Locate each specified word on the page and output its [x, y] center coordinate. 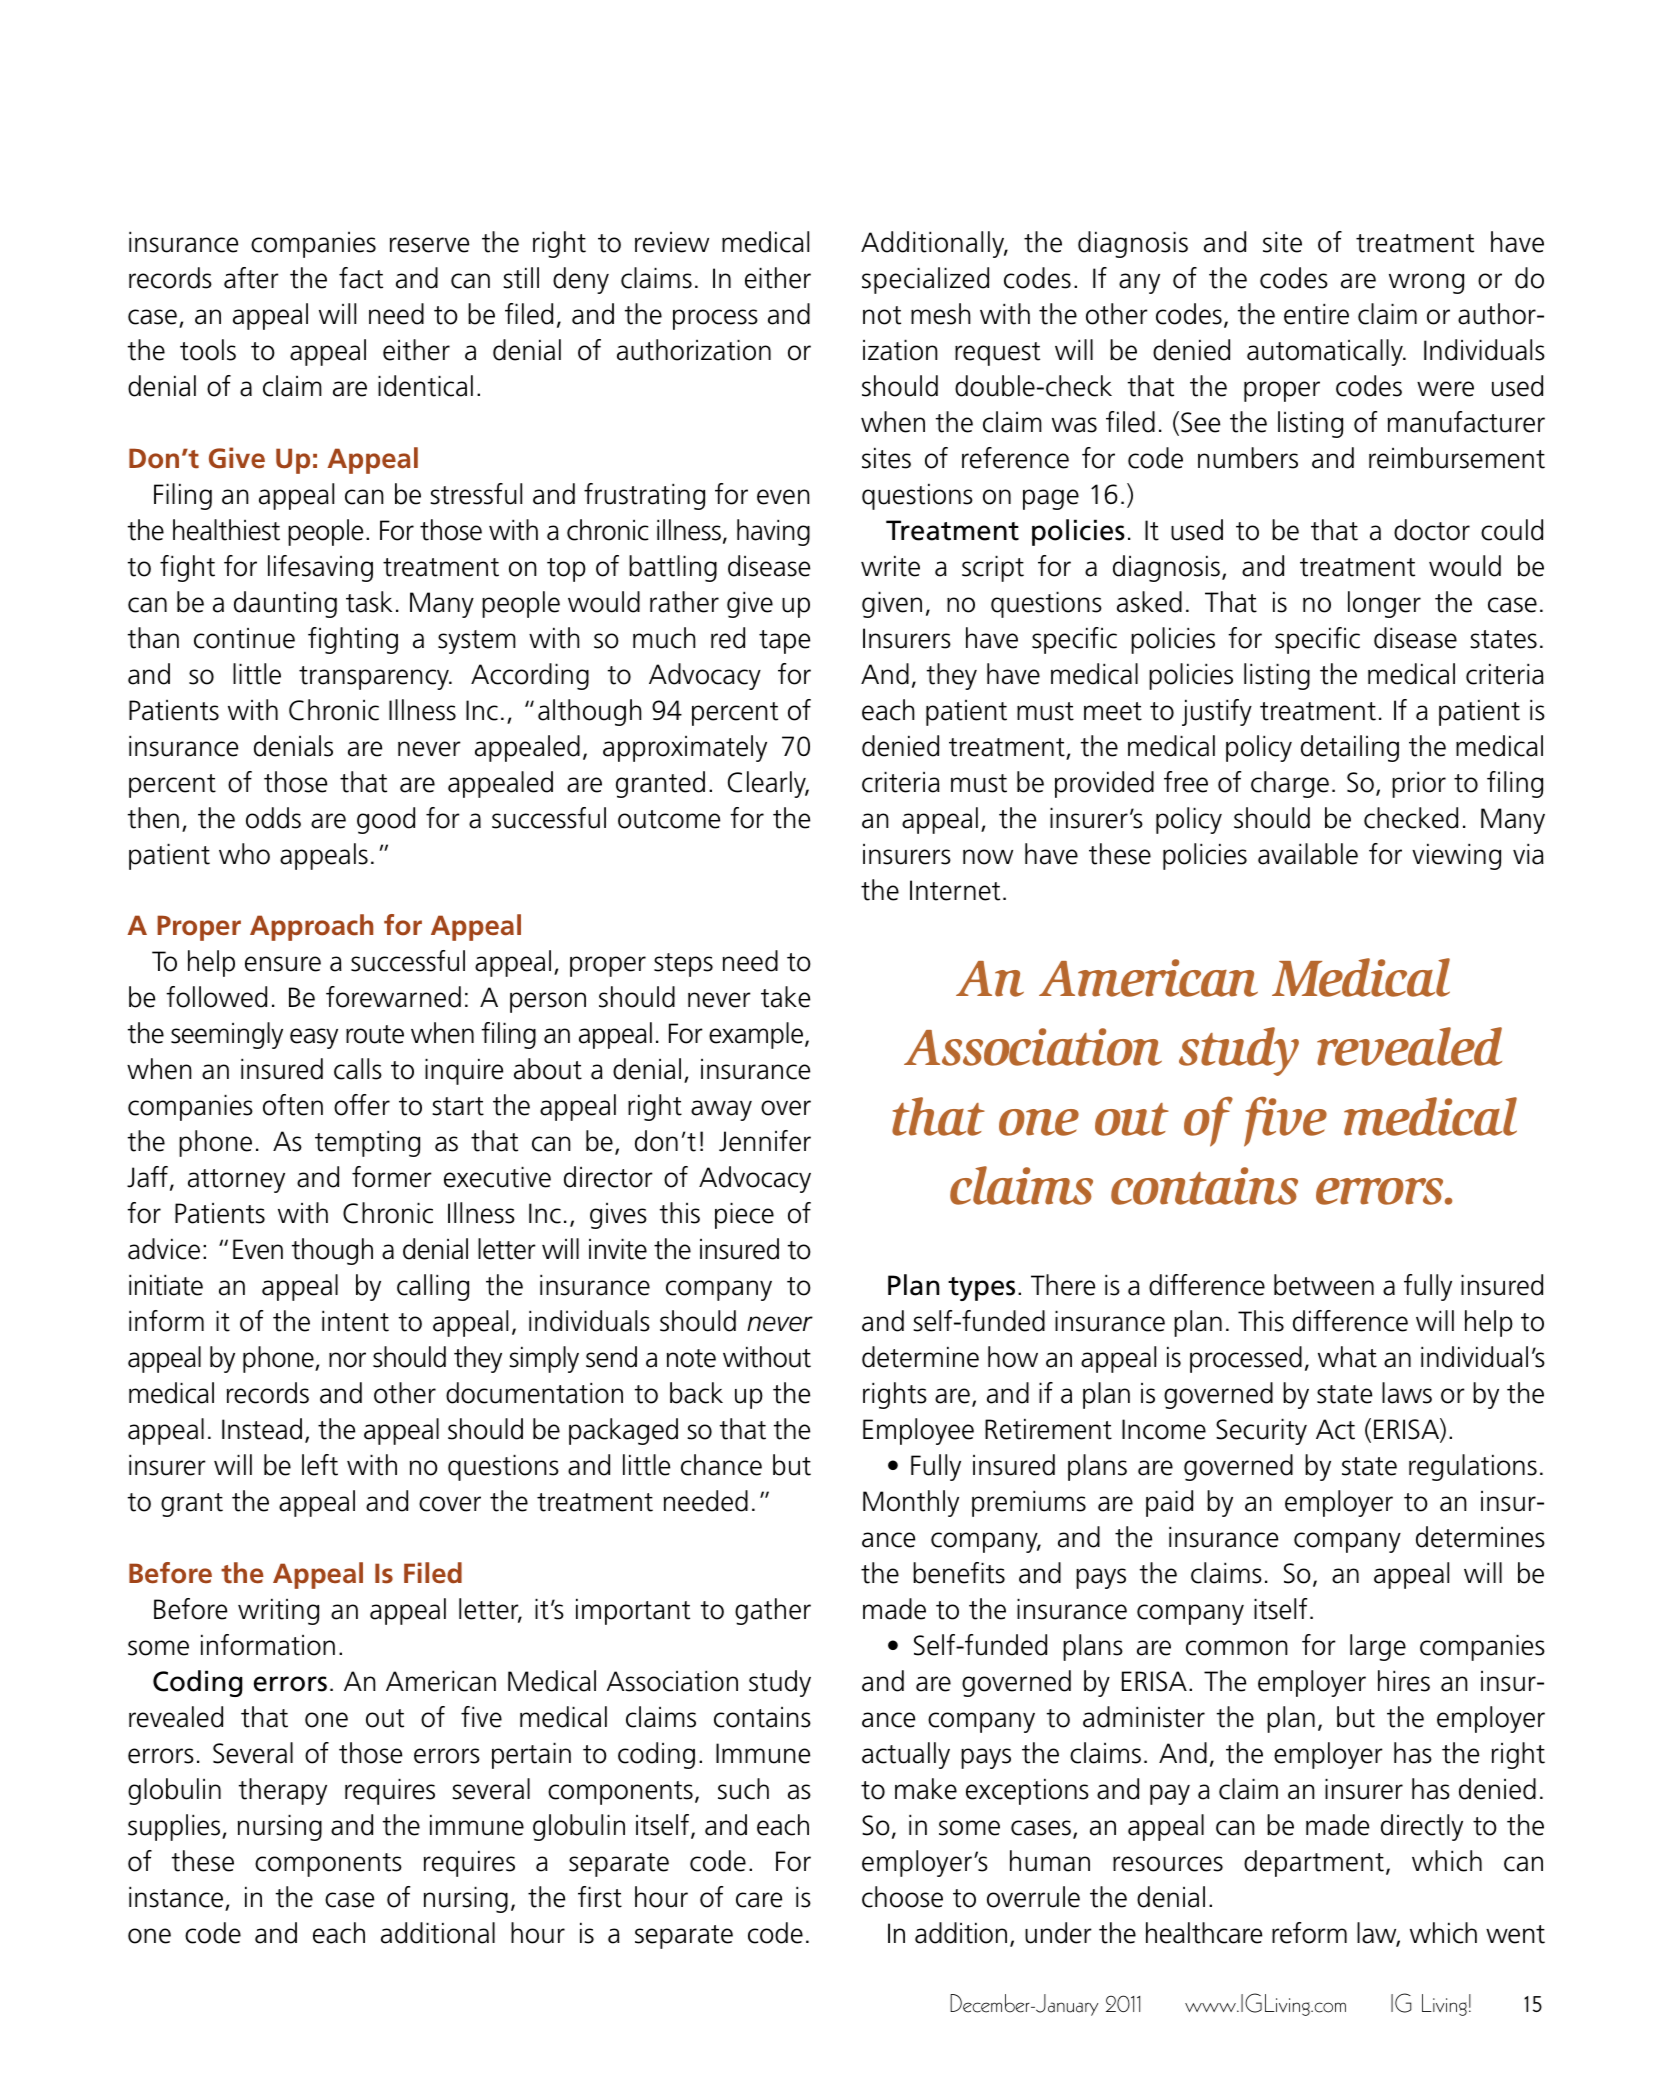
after [251, 278]
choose [902, 1897]
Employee [918, 1431]
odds [273, 818]
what [1347, 1357]
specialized [925, 280]
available [1308, 854]
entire [1316, 314]
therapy [283, 1791]
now [988, 857]
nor [347, 1360]
